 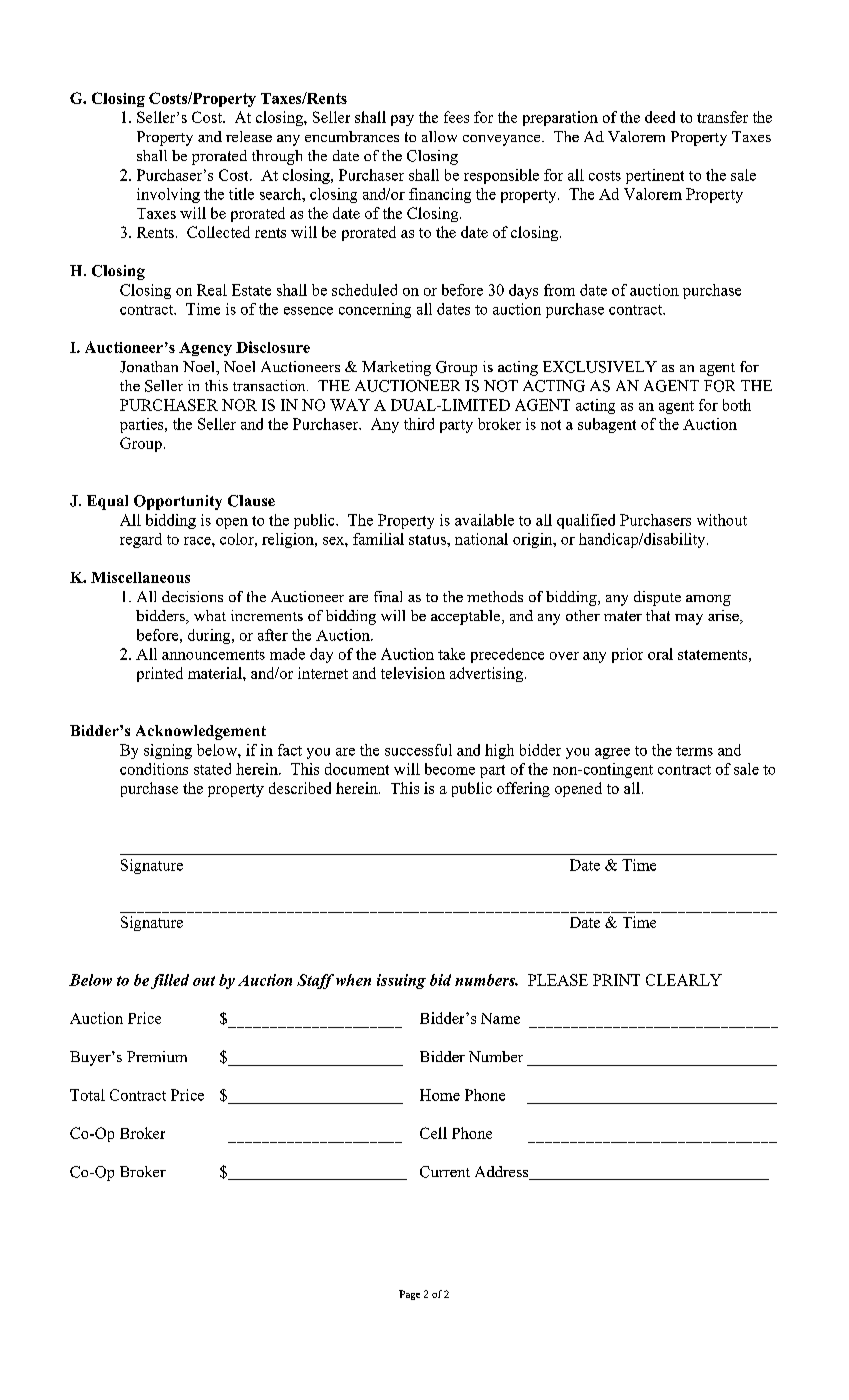 What do you see at coordinates (428, 540) in the document?
I see `status` at bounding box center [428, 540].
